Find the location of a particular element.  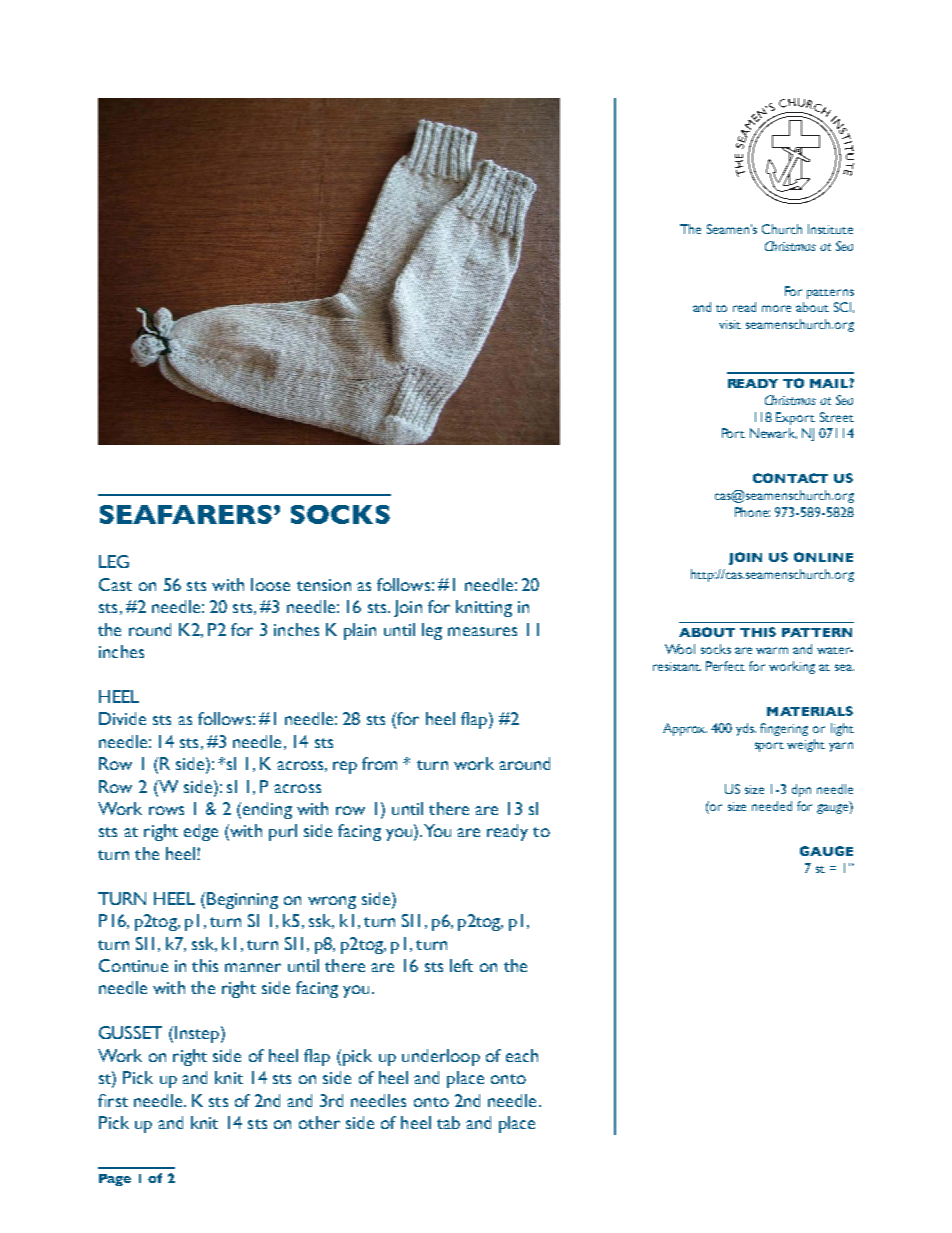

more is located at coordinates (776, 308).
